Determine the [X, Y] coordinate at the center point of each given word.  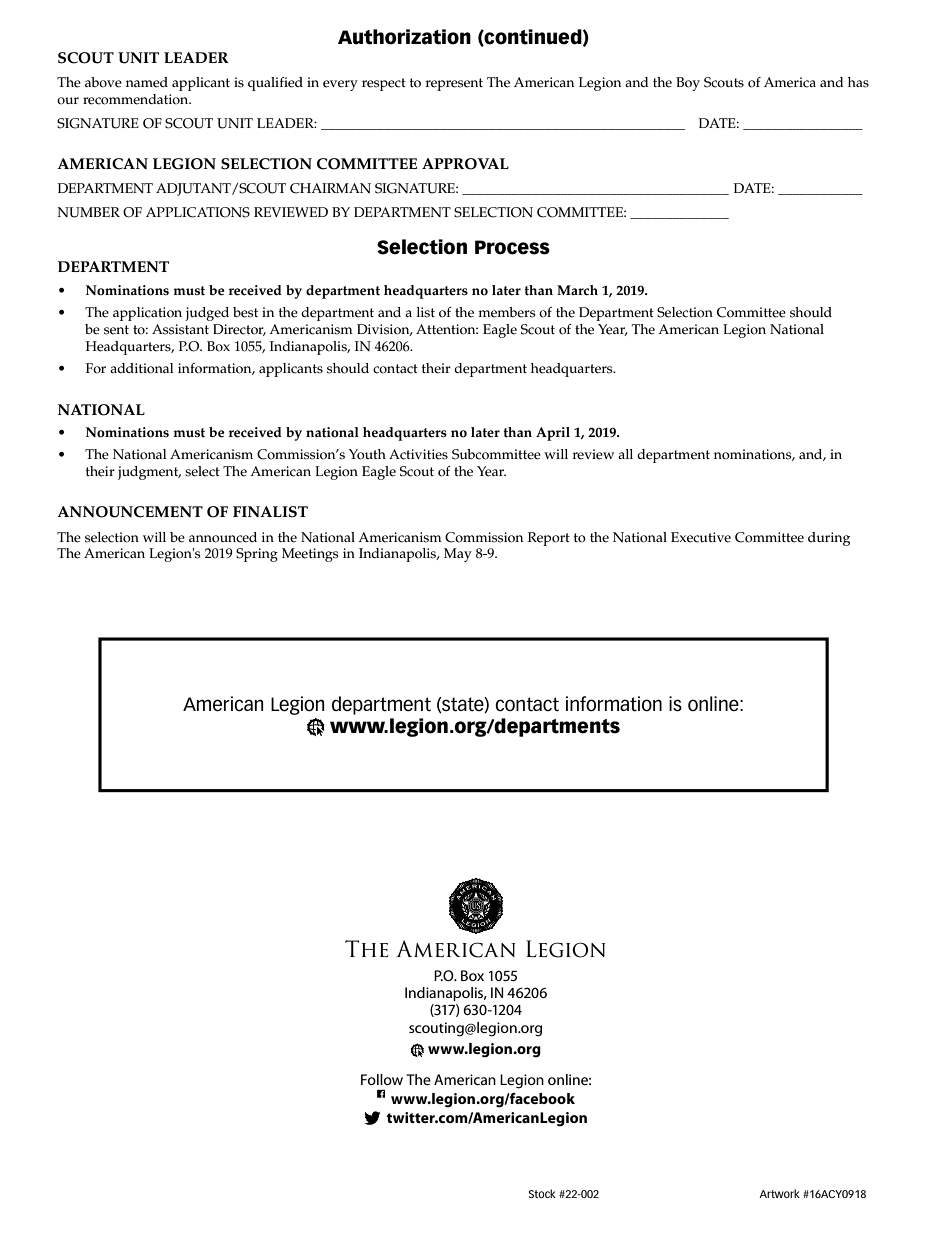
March [577, 290]
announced [223, 537]
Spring [257, 555]
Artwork [779, 1193]
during [829, 539]
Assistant [180, 329]
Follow [382, 1079]
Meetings [310, 555]
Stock [542, 1193]
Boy [688, 84]
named [147, 82]
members [506, 312]
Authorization [404, 37]
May [458, 555]
